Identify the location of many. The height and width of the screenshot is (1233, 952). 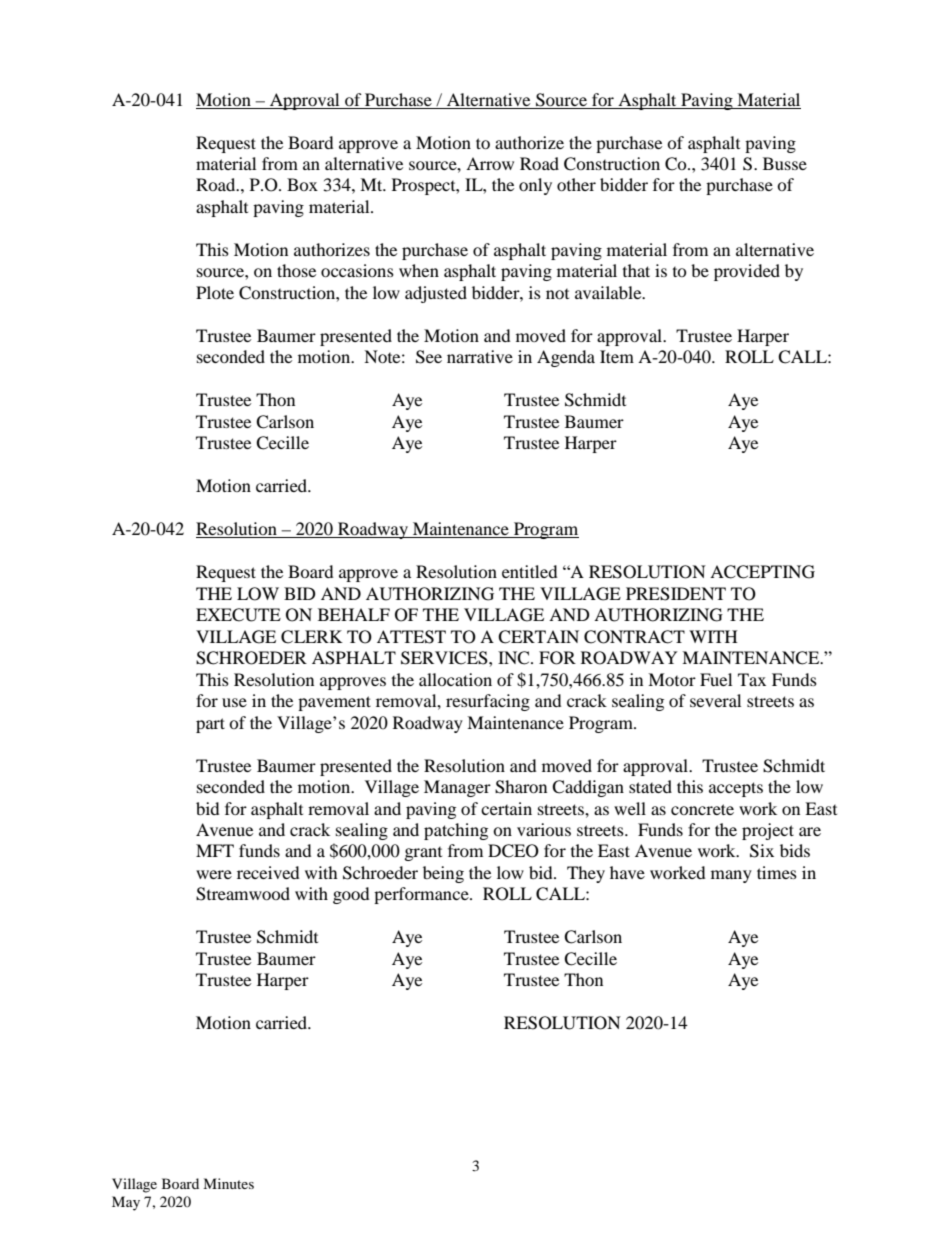
(731, 876).
